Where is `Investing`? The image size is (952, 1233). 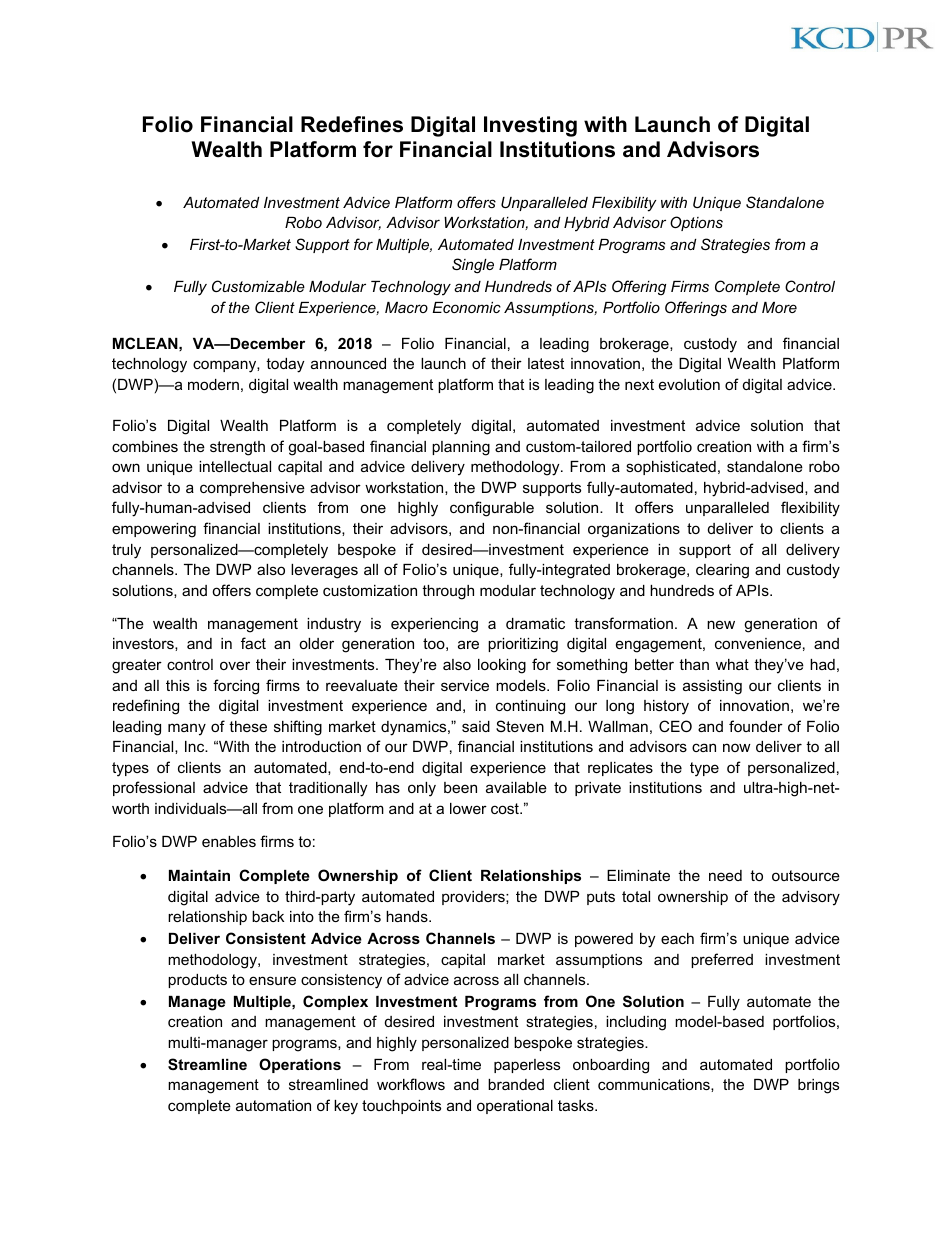 Investing is located at coordinates (530, 126).
